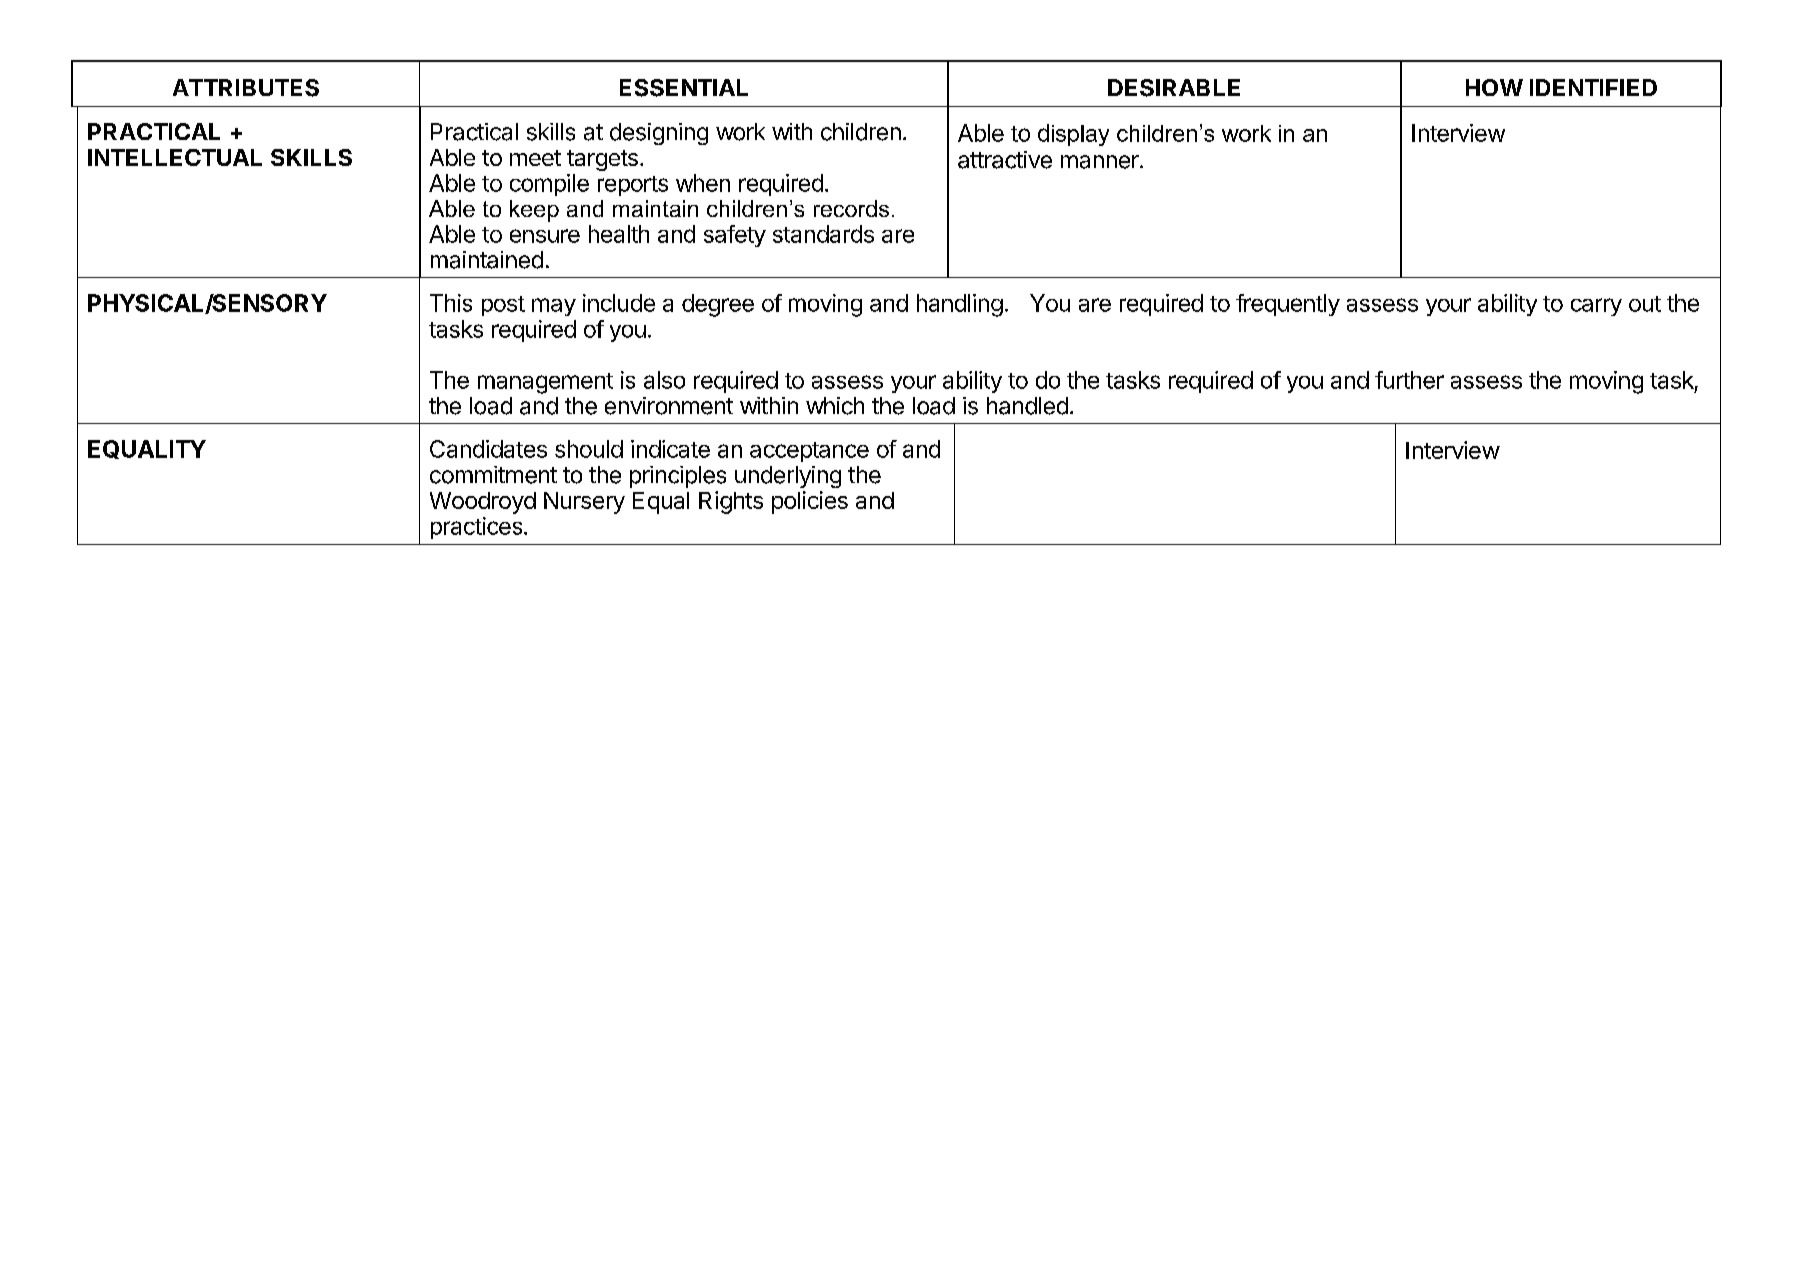 This image has height=1268, width=1793. Describe the element at coordinates (549, 185) in the image. I see `compile` at that location.
